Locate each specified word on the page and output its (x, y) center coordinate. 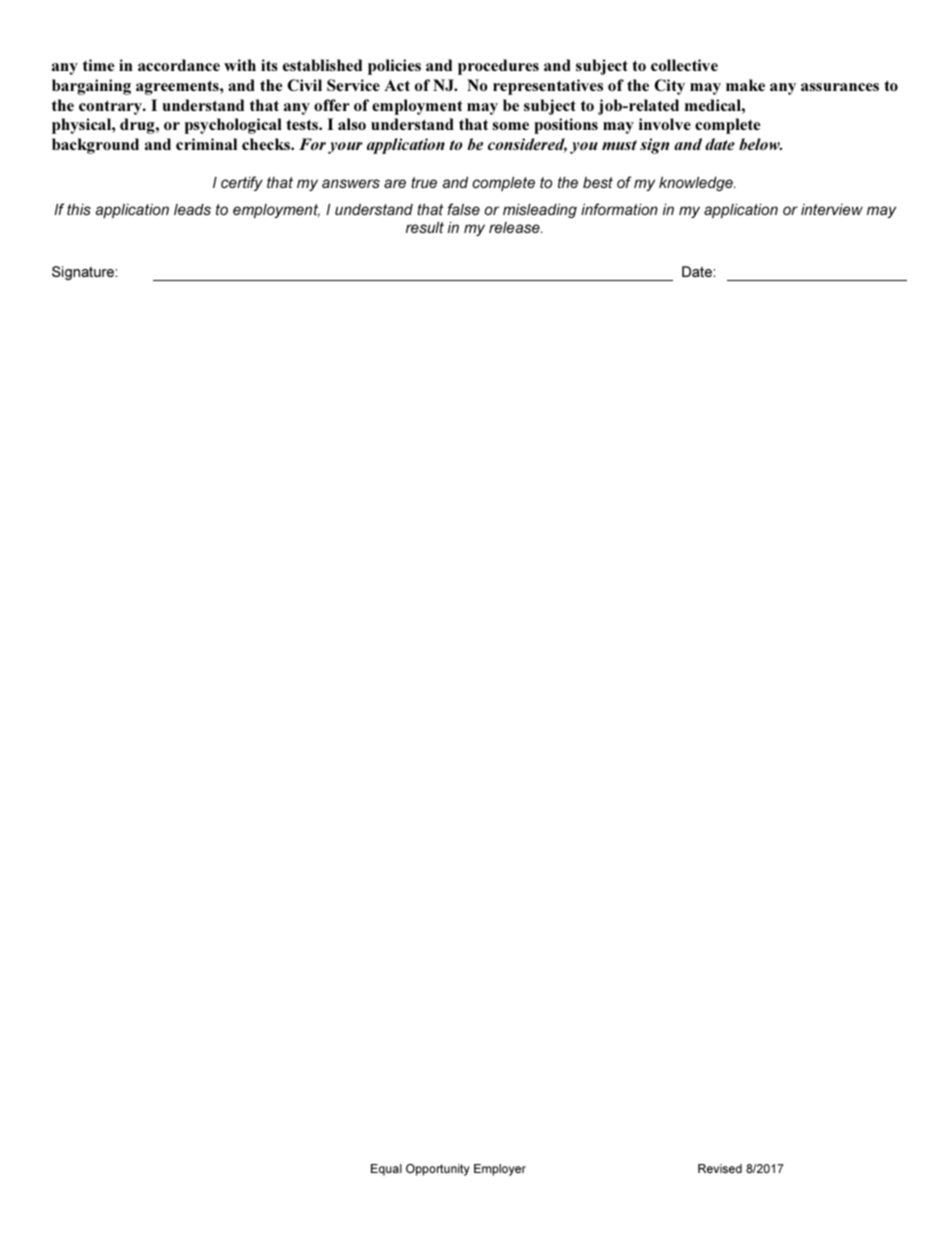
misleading (540, 210)
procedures (498, 67)
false (464, 209)
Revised (720, 1168)
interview (832, 209)
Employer (500, 1170)
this (79, 209)
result (425, 227)
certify (242, 183)
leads (192, 209)
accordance (179, 65)
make (745, 85)
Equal (386, 1170)
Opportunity (438, 1170)
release (515, 227)
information (619, 209)
